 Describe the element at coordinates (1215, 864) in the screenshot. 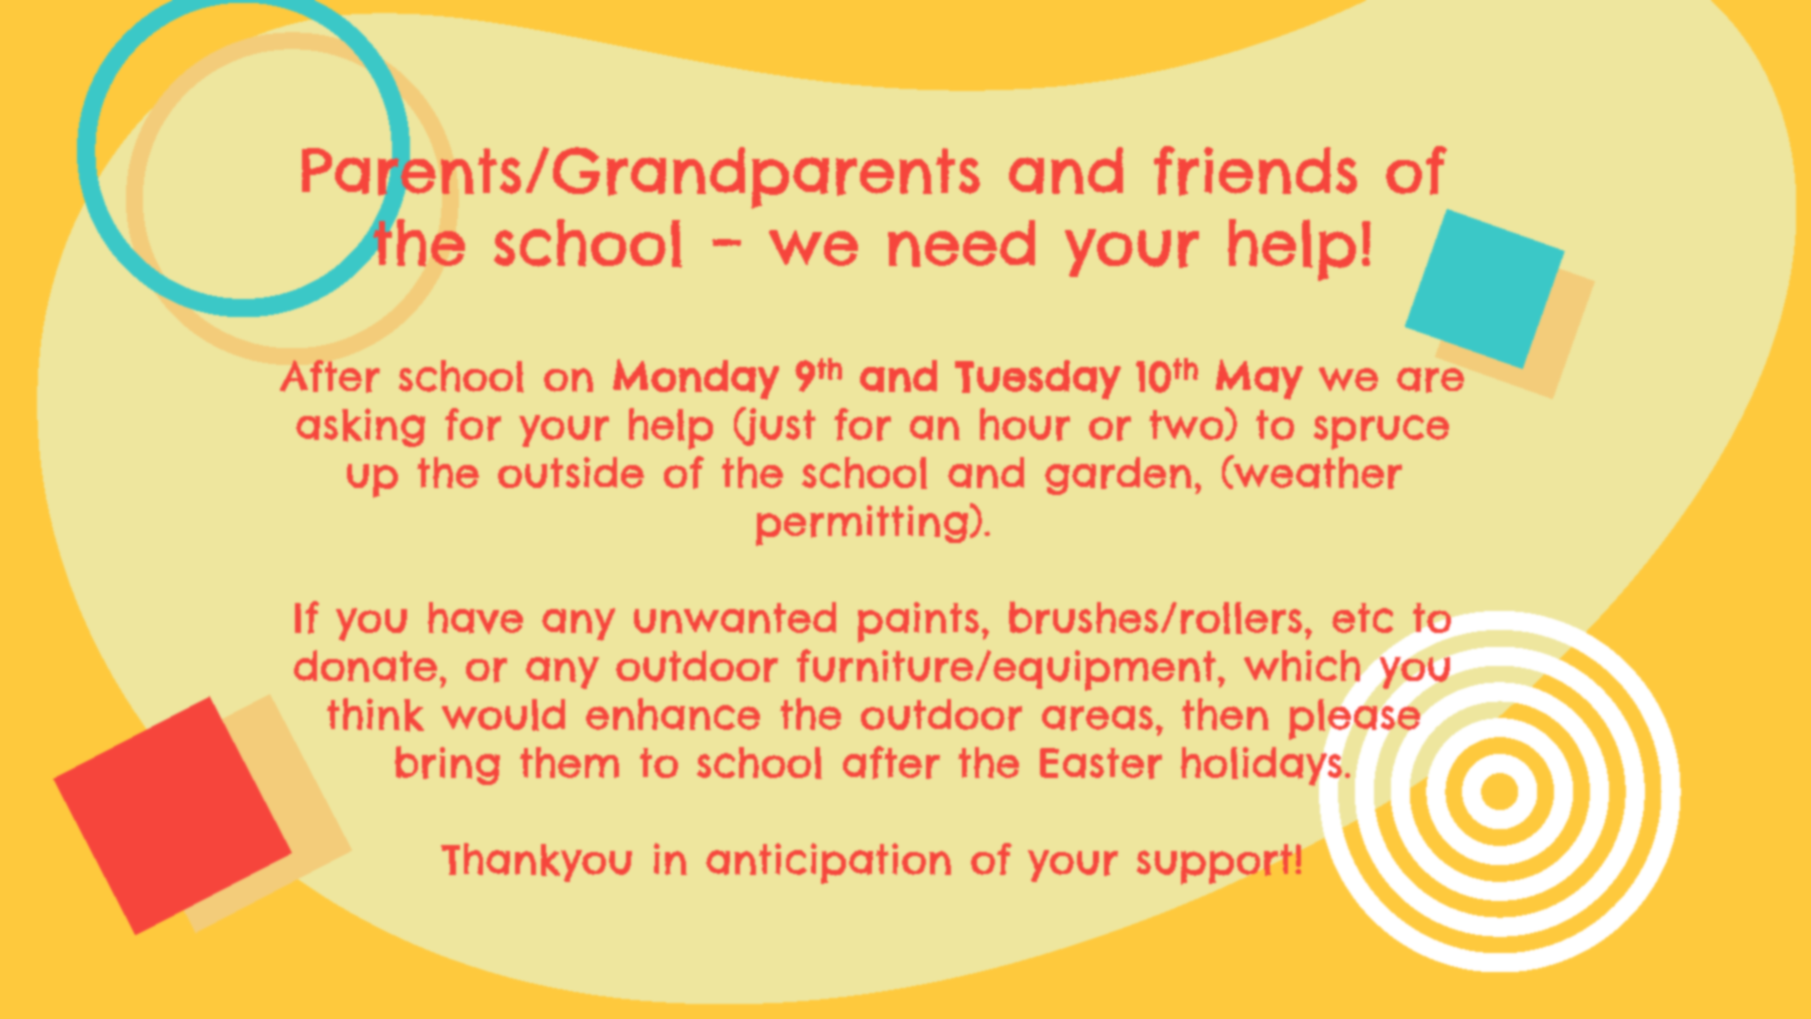

I see `support` at that location.
